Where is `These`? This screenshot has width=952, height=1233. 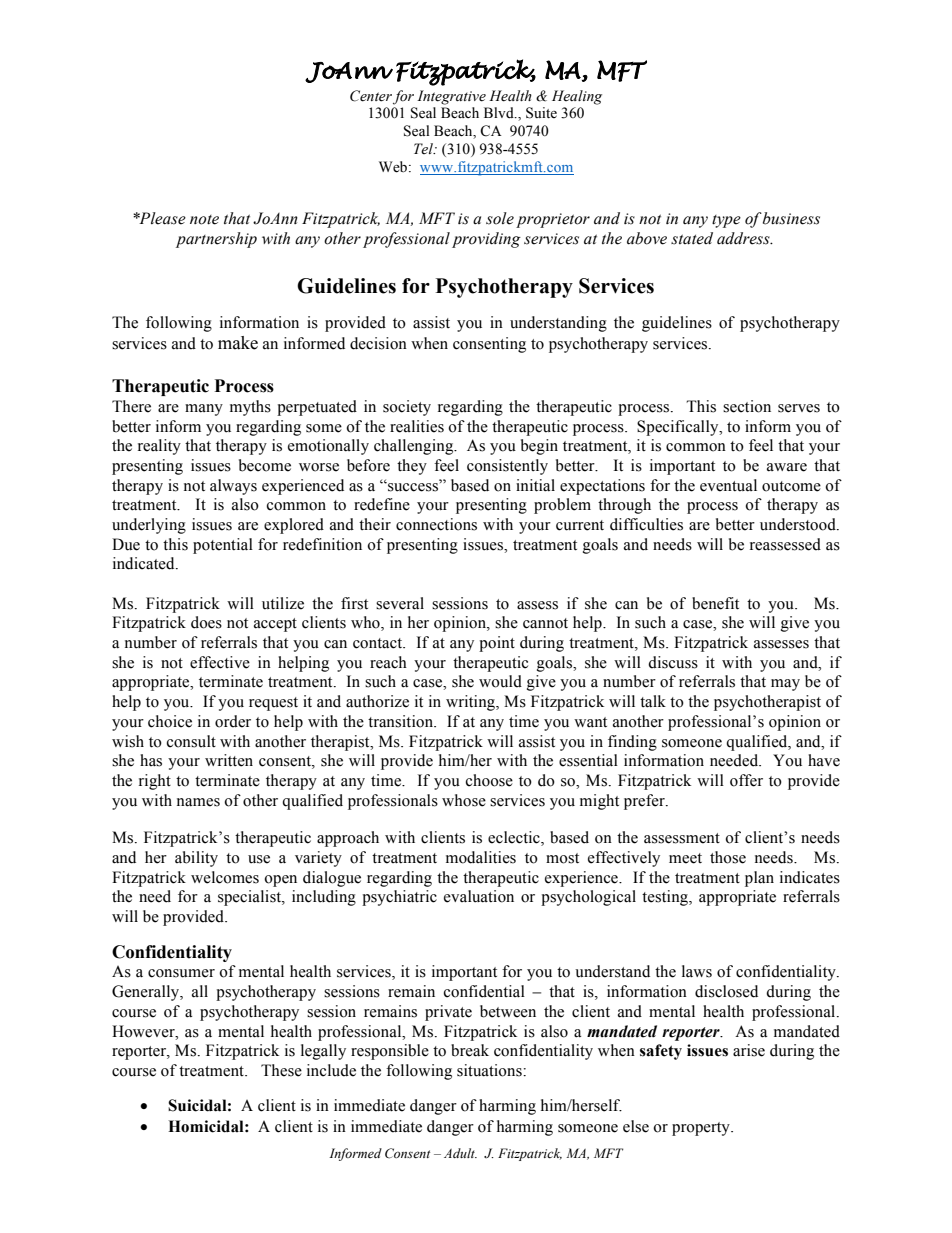 These is located at coordinates (281, 1070).
